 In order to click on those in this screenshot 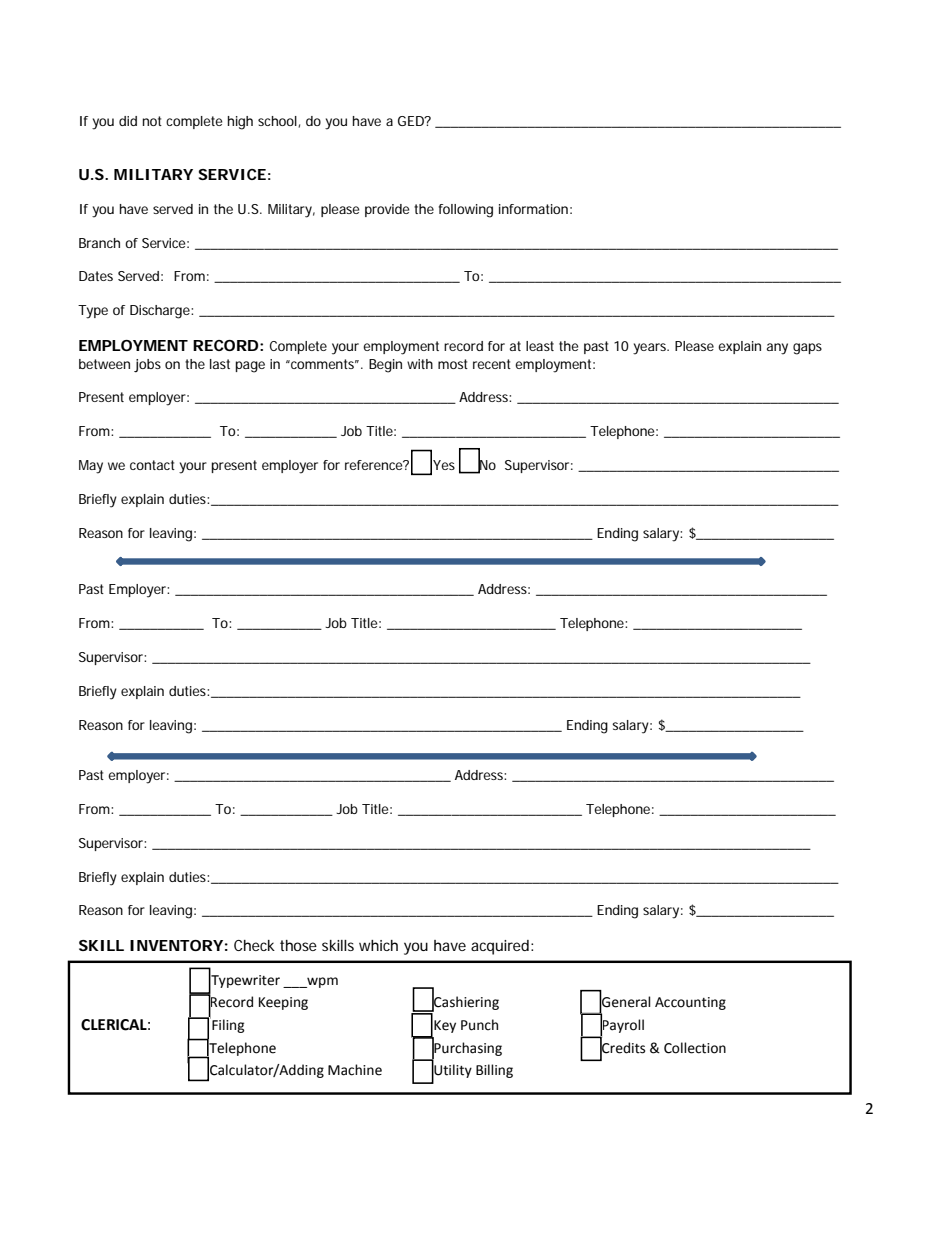, I will do `click(298, 945)`.
